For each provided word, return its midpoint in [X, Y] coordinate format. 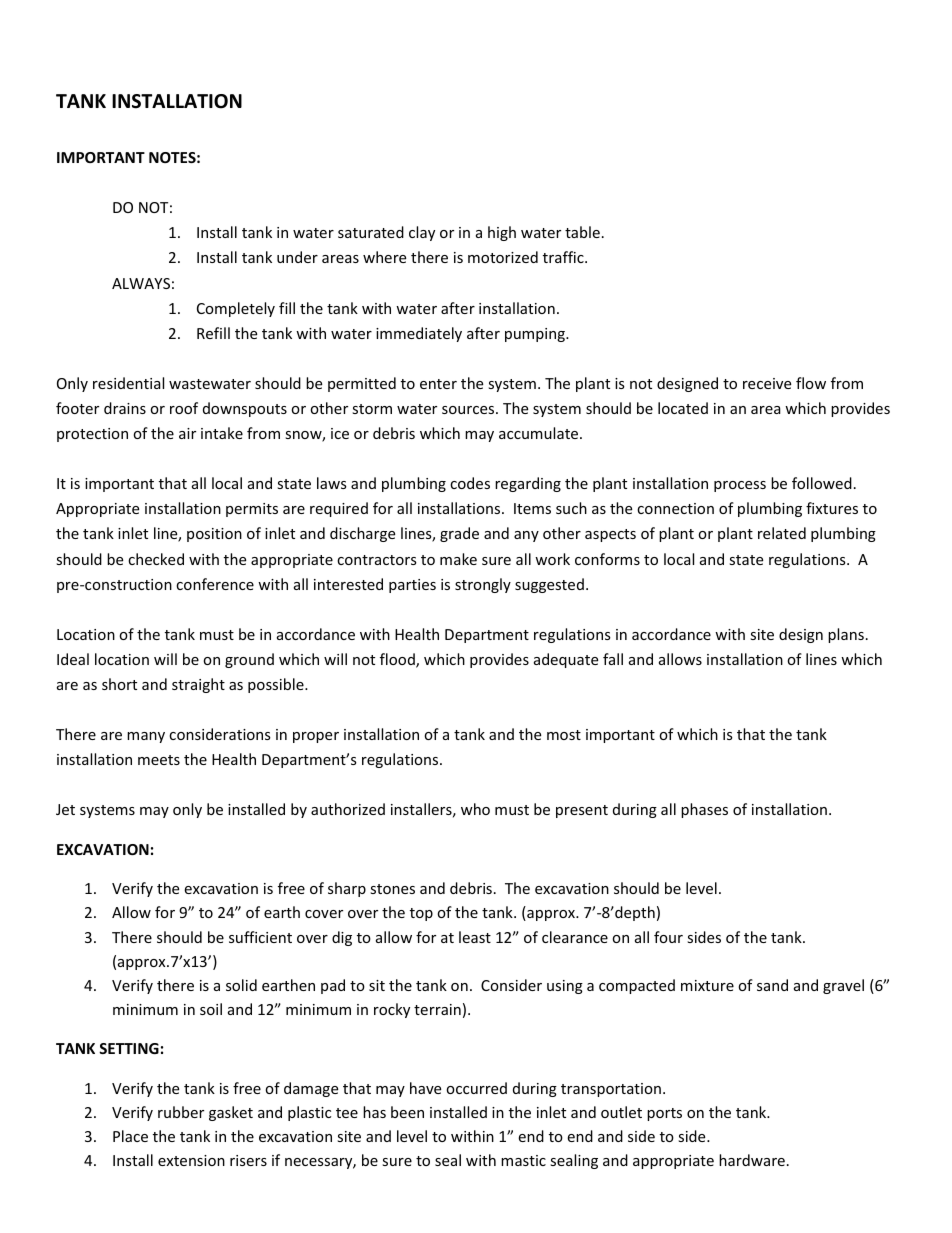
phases [704, 810]
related [782, 533]
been [407, 1112]
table [582, 232]
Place [130, 1136]
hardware [752, 1160]
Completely [236, 309]
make [458, 559]
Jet [65, 809]
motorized [503, 257]
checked [156, 559]
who [475, 809]
